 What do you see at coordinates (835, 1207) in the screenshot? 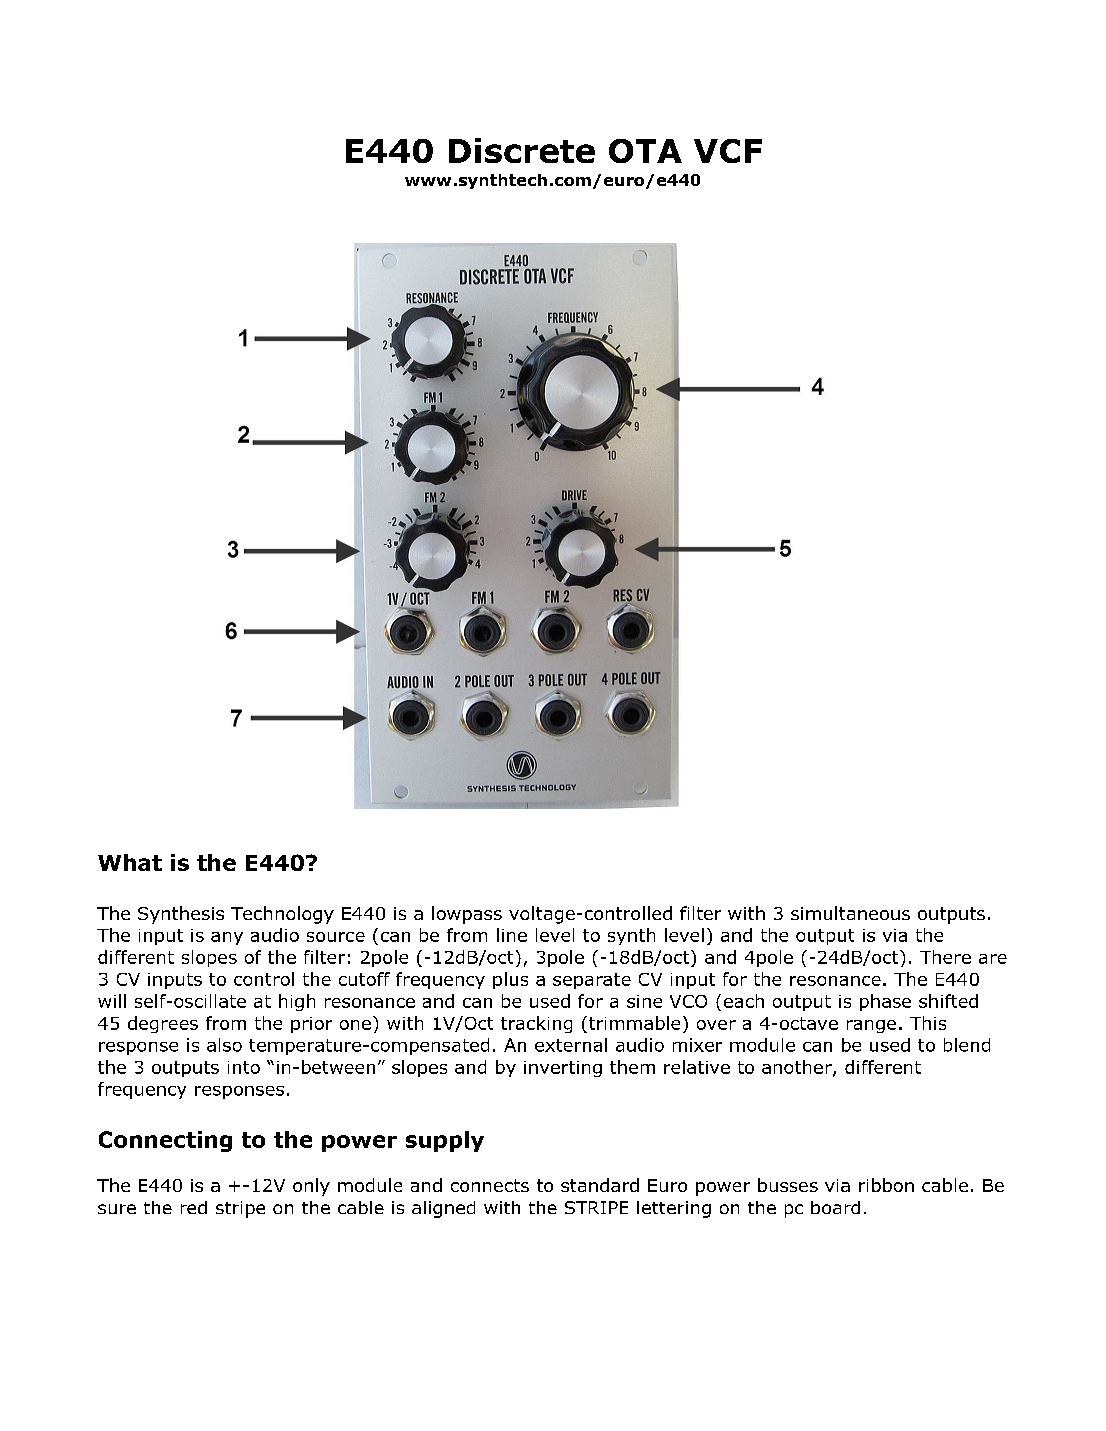
I see `board` at bounding box center [835, 1207].
